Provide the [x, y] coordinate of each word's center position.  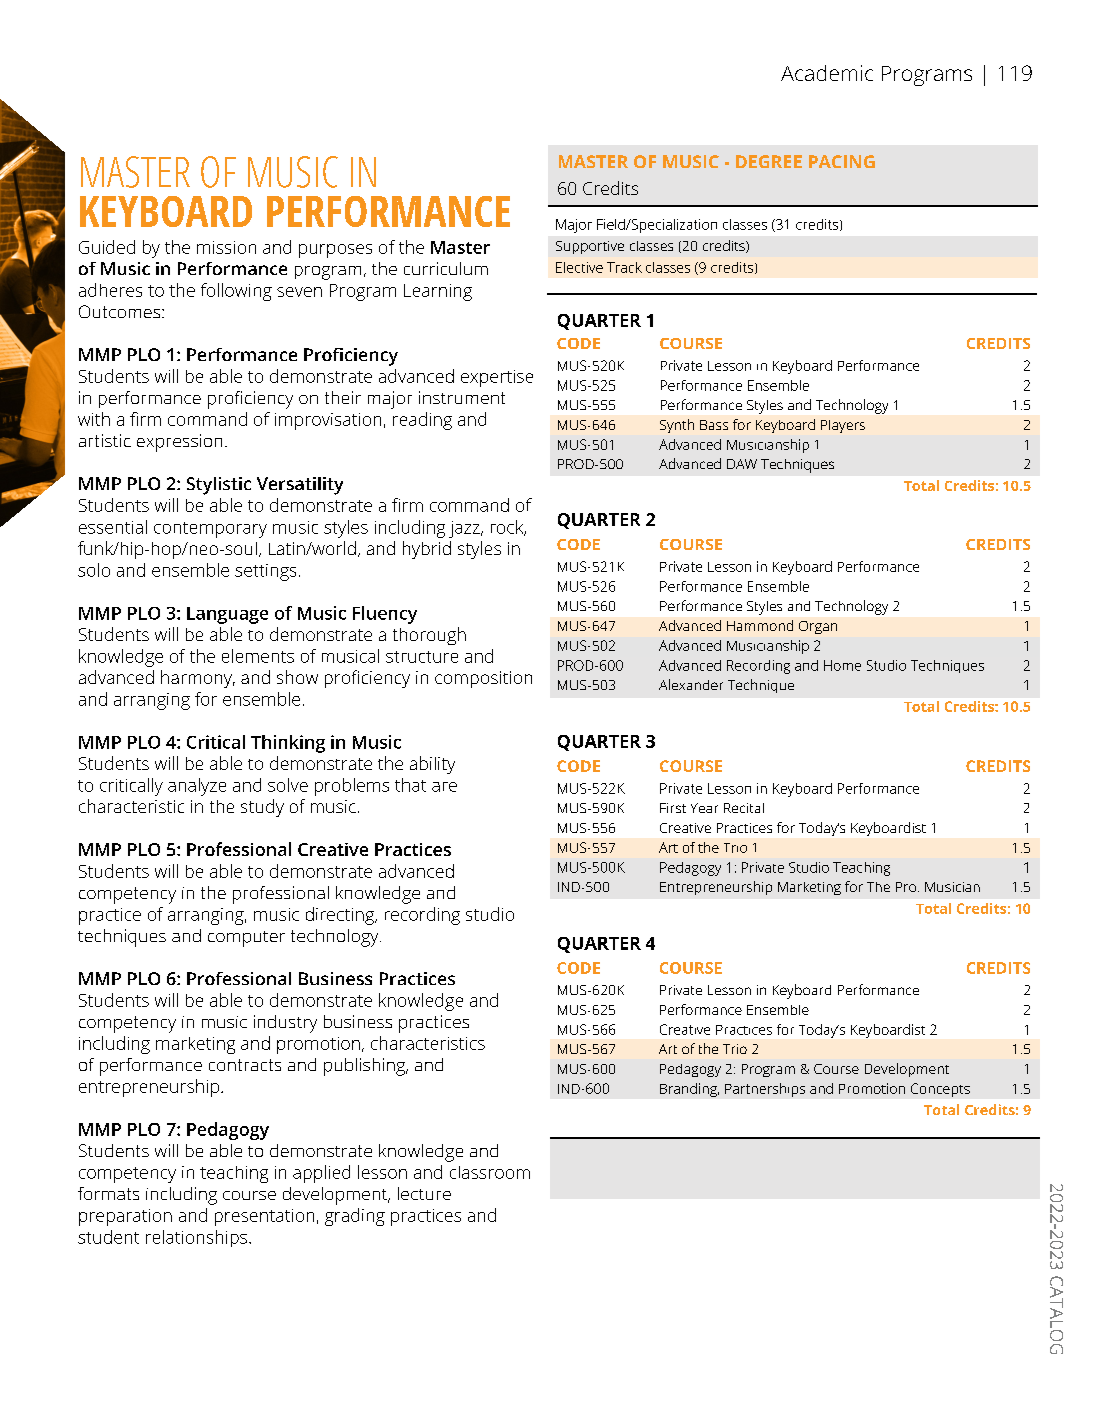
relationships [198, 1238]
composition [483, 679]
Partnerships [765, 1090]
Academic [827, 73]
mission [226, 247]
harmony [198, 679]
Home [842, 665]
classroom [490, 1172]
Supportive [590, 247]
